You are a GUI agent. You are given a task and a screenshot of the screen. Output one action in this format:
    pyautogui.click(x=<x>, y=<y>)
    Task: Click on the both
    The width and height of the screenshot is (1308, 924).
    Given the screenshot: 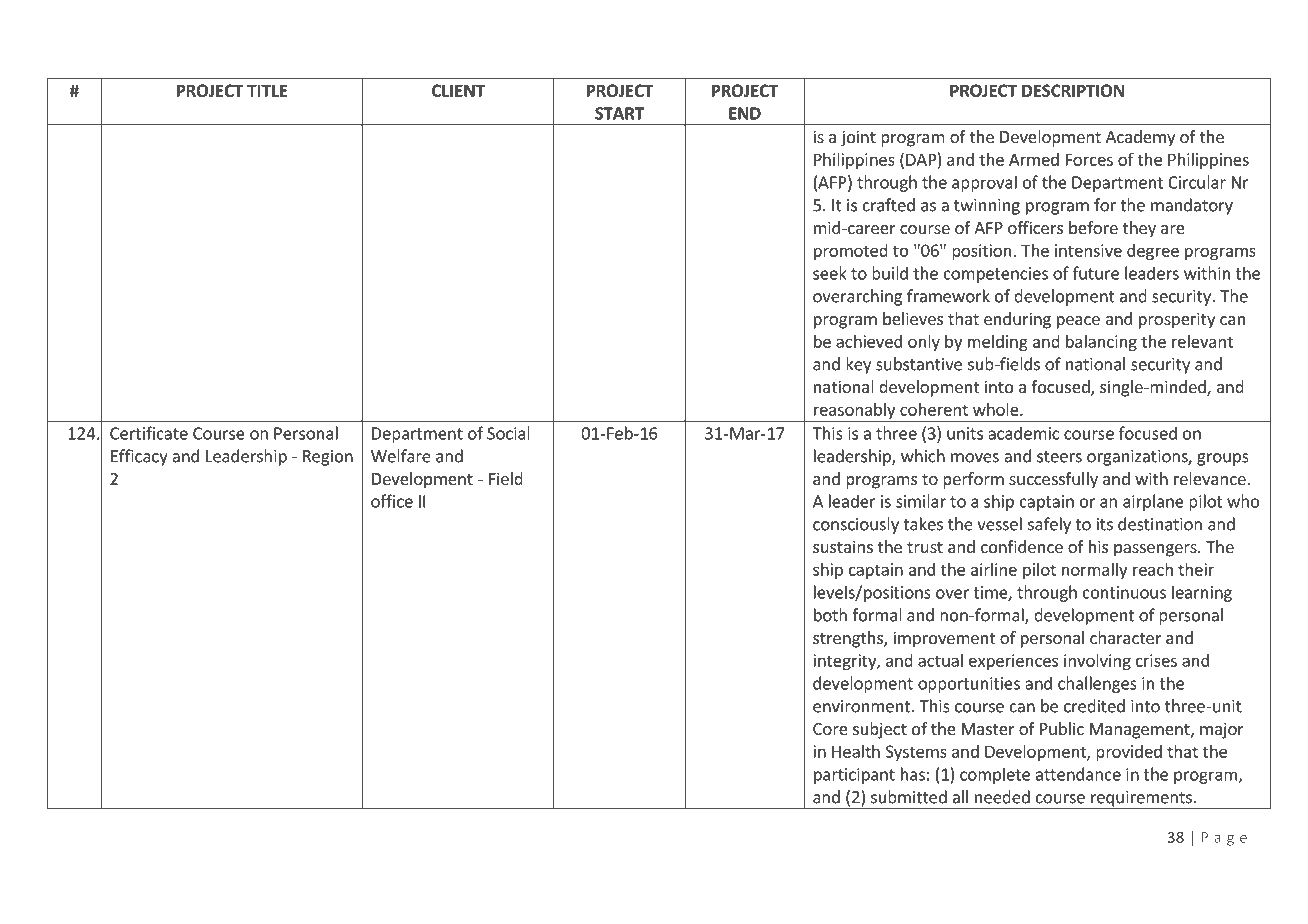 What is the action you would take?
    pyautogui.click(x=830, y=615)
